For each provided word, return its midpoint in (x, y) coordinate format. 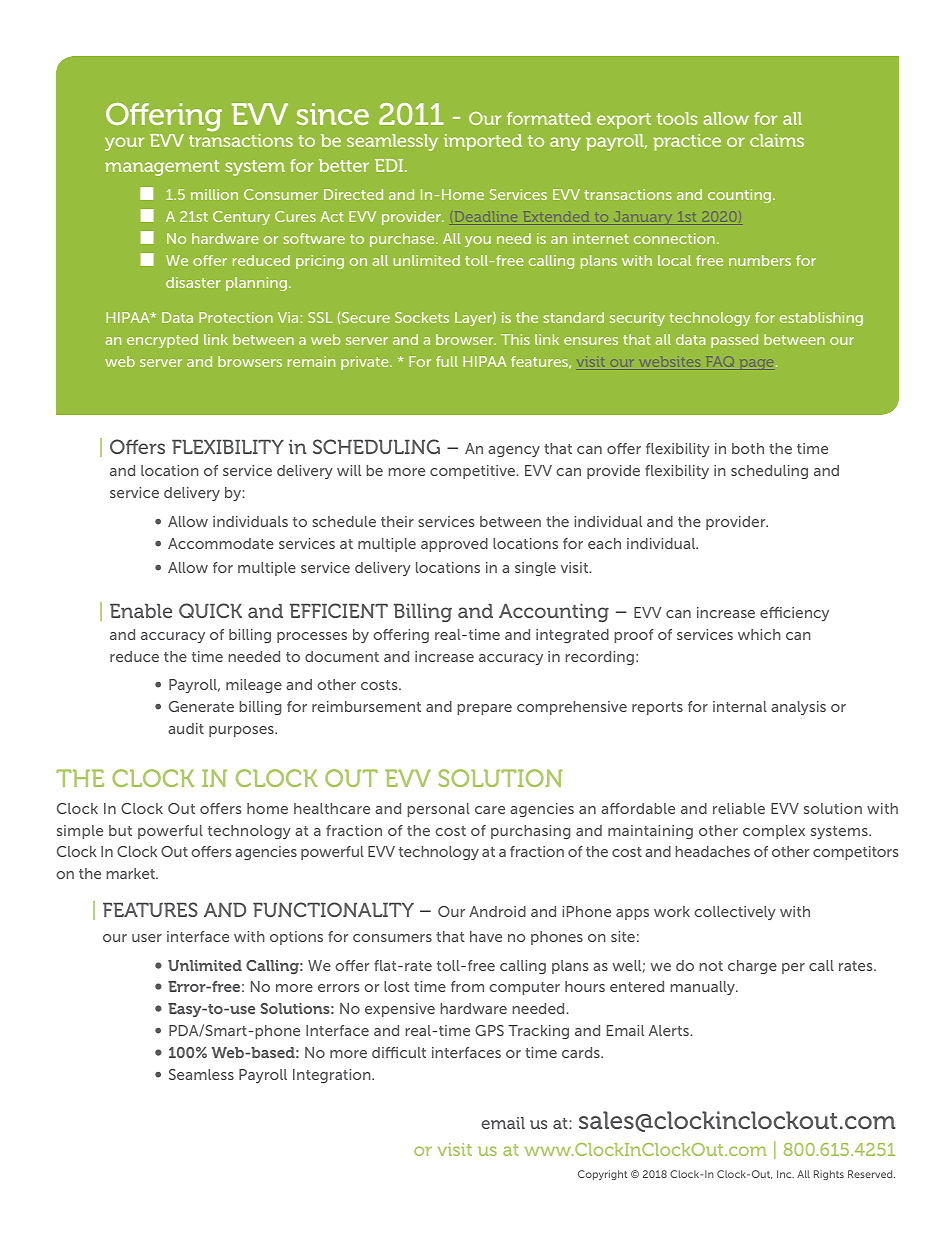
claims (777, 140)
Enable (141, 610)
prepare (484, 709)
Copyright (602, 1175)
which (759, 634)
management (162, 168)
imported (483, 142)
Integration (333, 1076)
